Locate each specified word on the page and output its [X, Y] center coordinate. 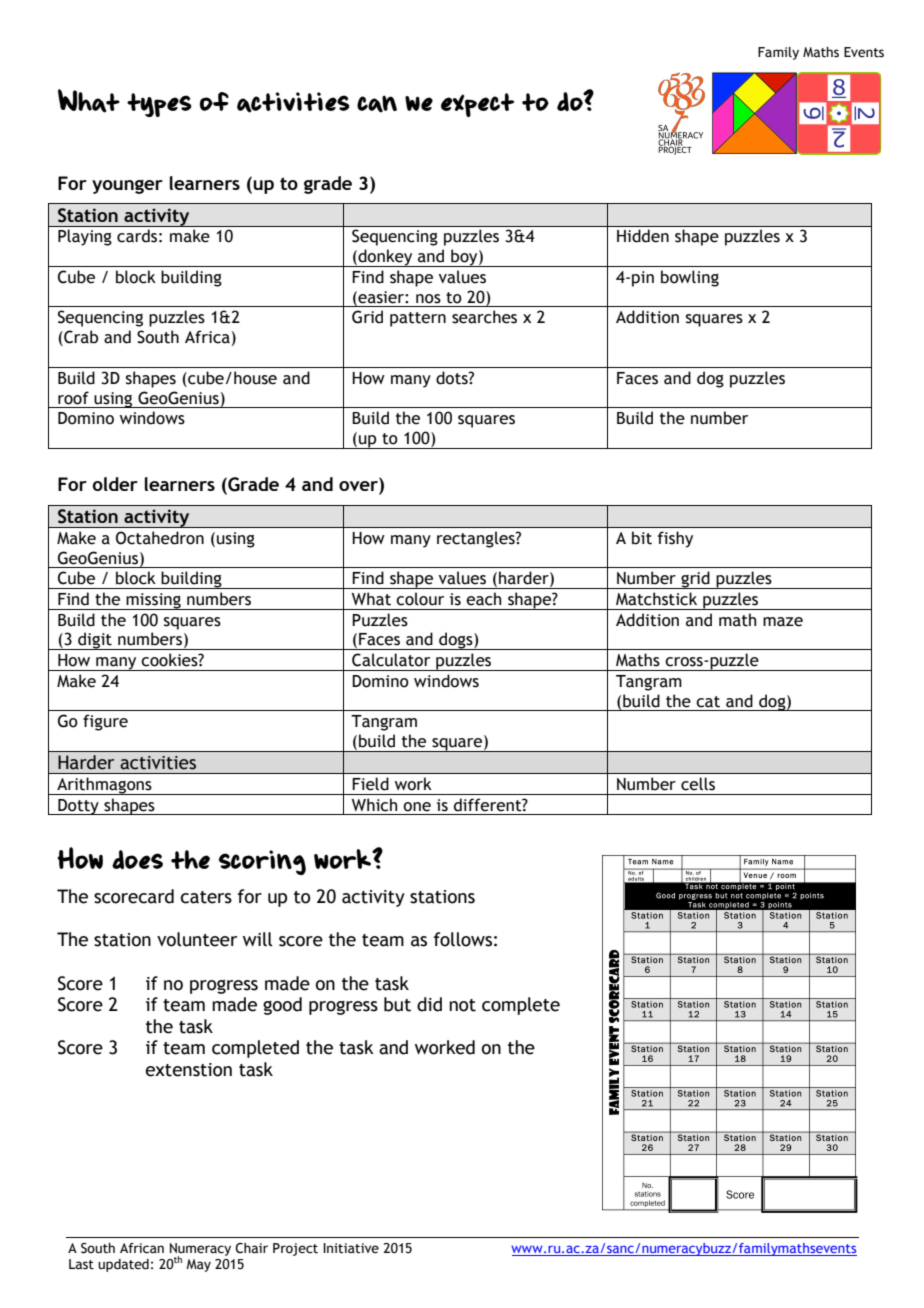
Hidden [643, 236]
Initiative [351, 1248]
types [159, 105]
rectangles [477, 539]
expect [477, 105]
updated [123, 1265]
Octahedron [160, 538]
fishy [675, 539]
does [137, 859]
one [417, 807]
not [462, 1005]
